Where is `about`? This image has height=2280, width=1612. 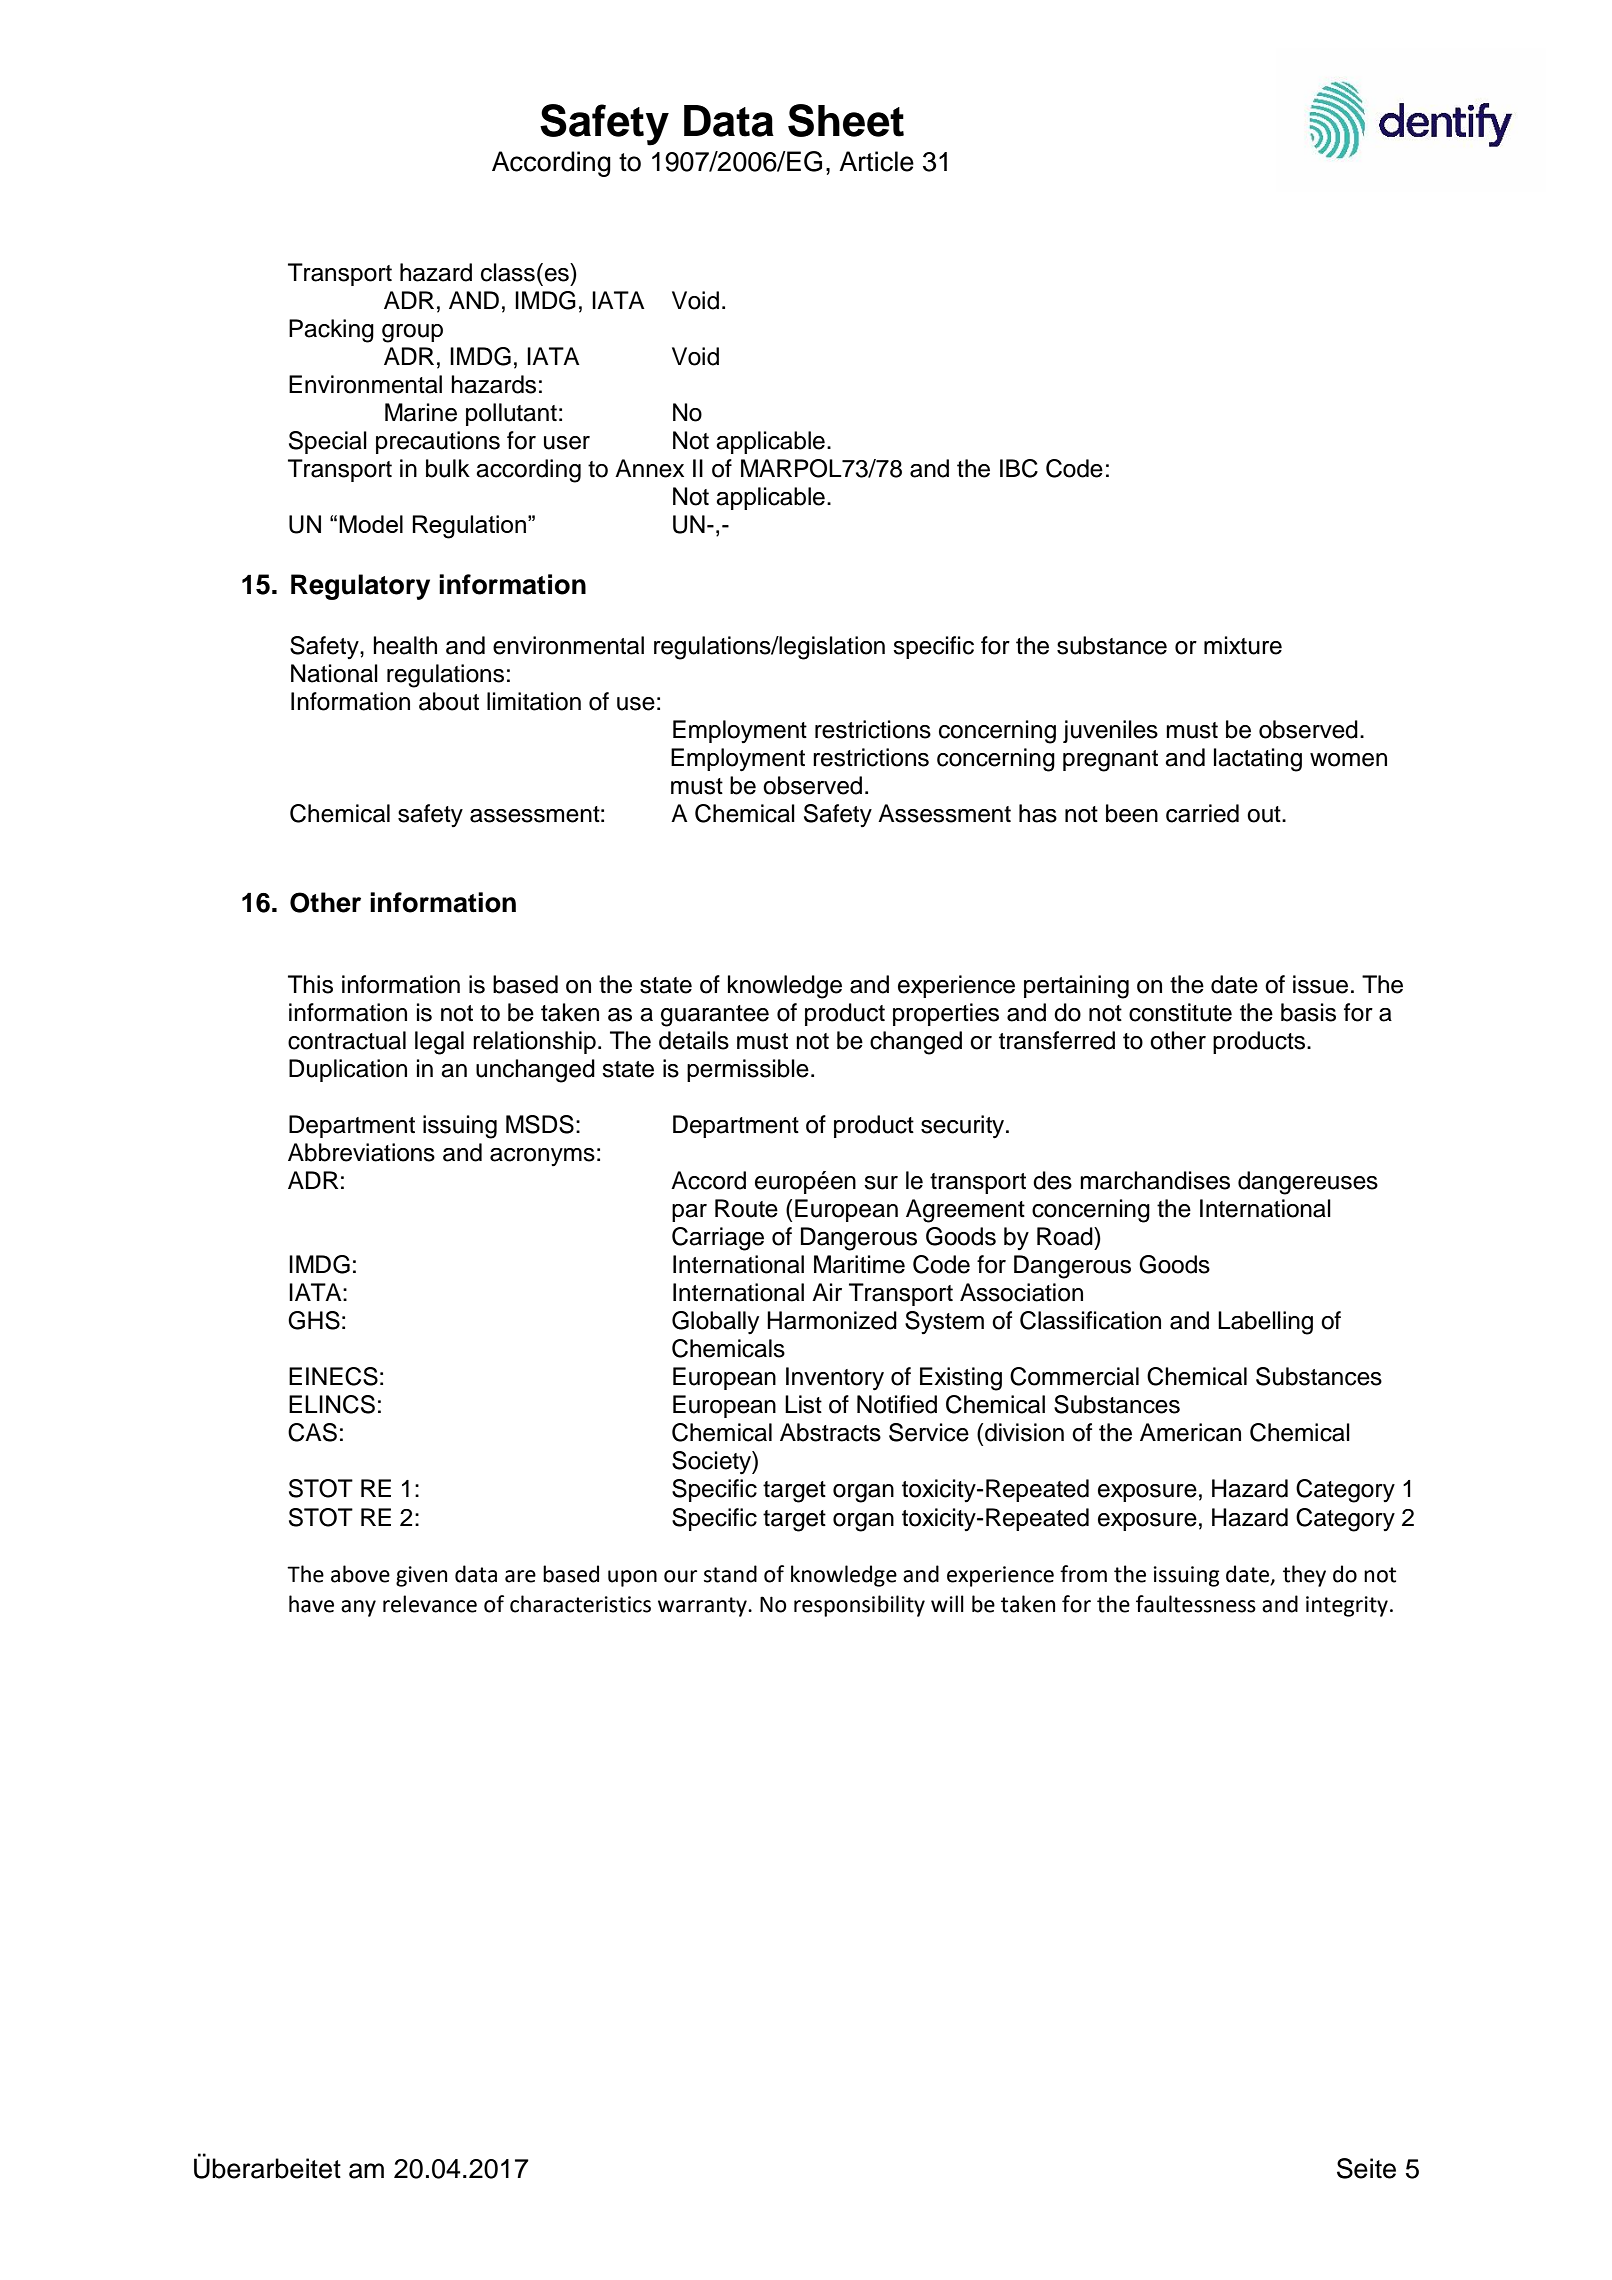 about is located at coordinates (449, 701).
